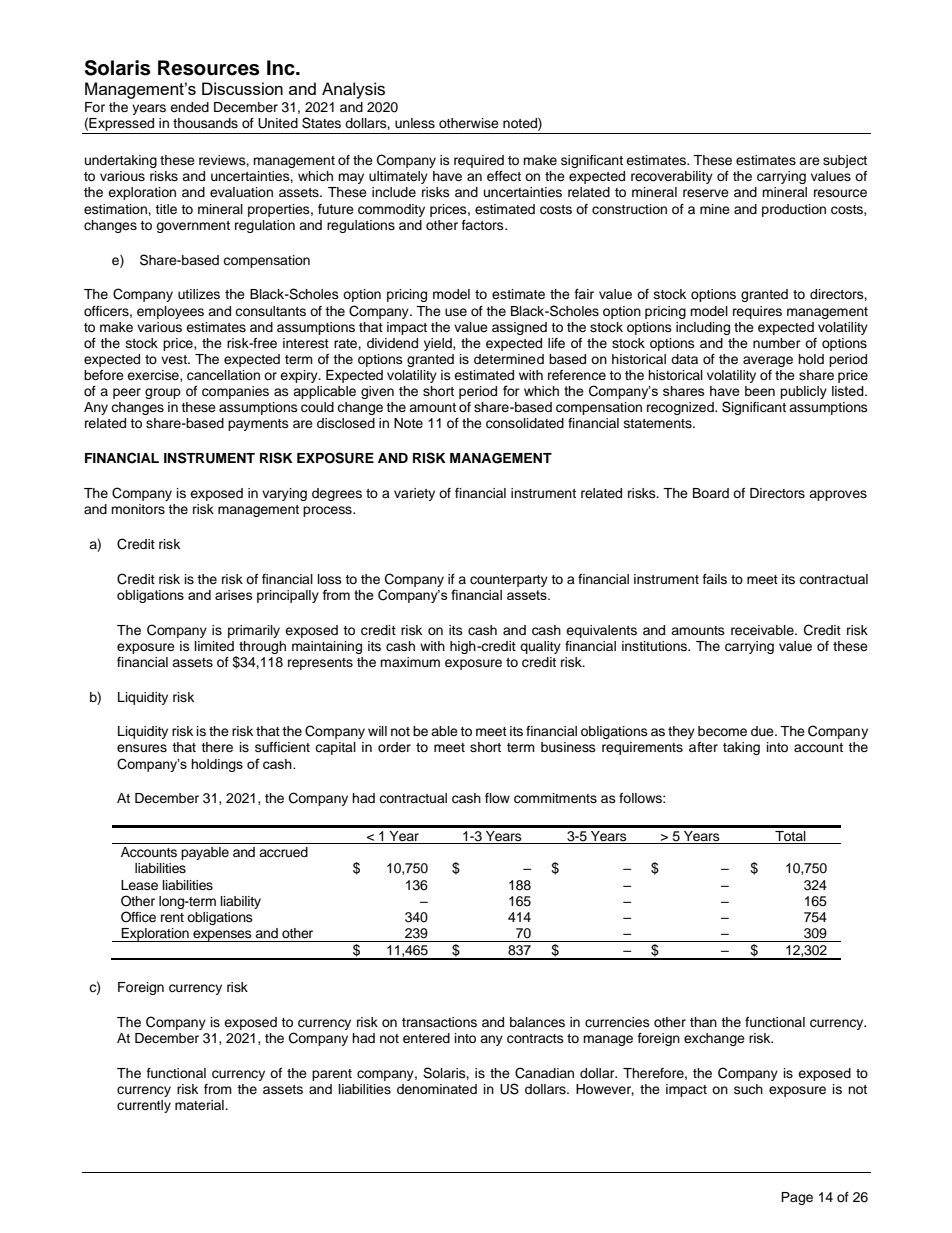 The height and width of the screenshot is (1233, 952). Describe the element at coordinates (540, 647) in the screenshot. I see `quality` at that location.
